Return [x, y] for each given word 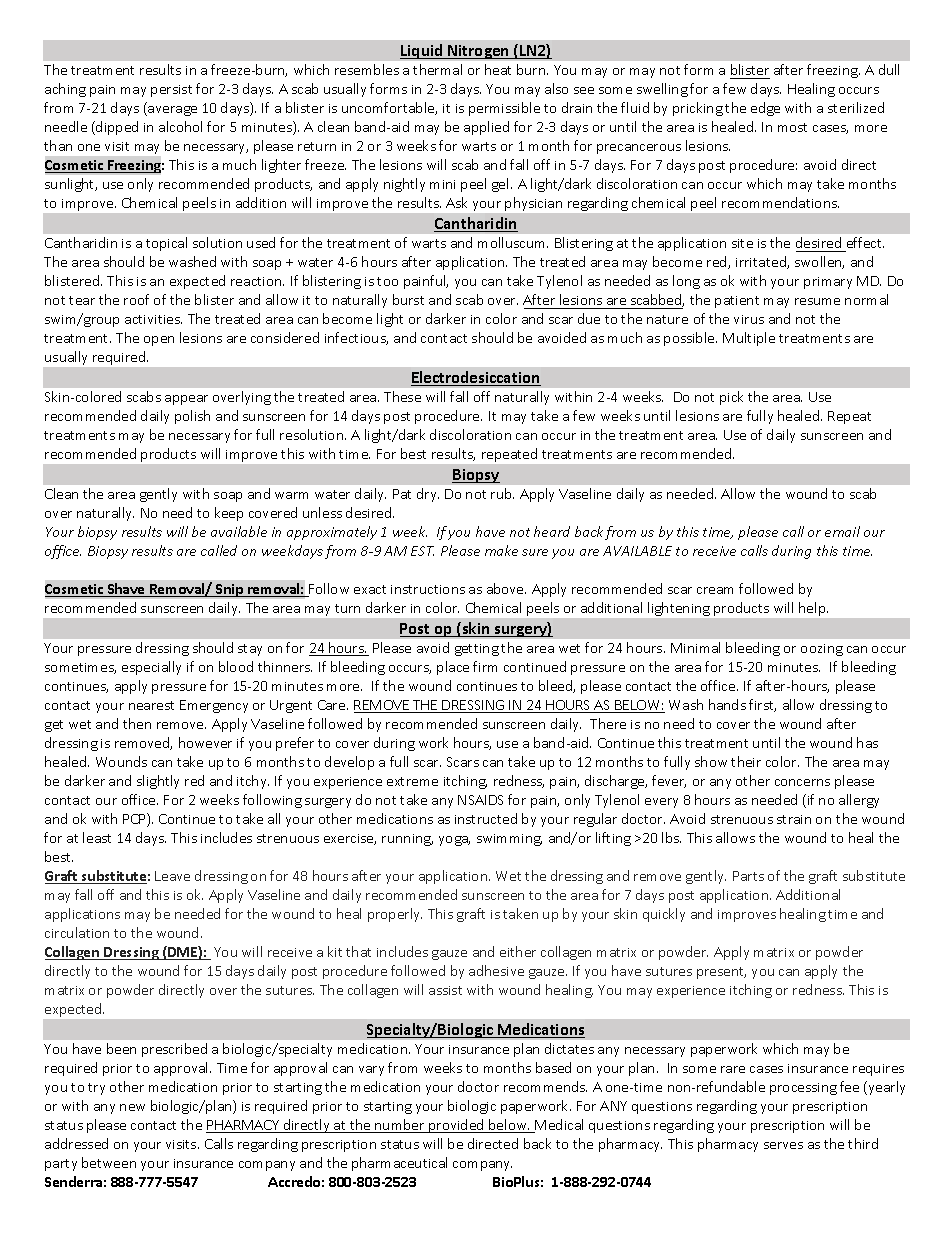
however [205, 742]
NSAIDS [480, 800]
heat [498, 69]
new [132, 1107]
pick [731, 398]
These [402, 396]
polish [192, 417]
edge [765, 109]
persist [171, 91]
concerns [802, 782]
